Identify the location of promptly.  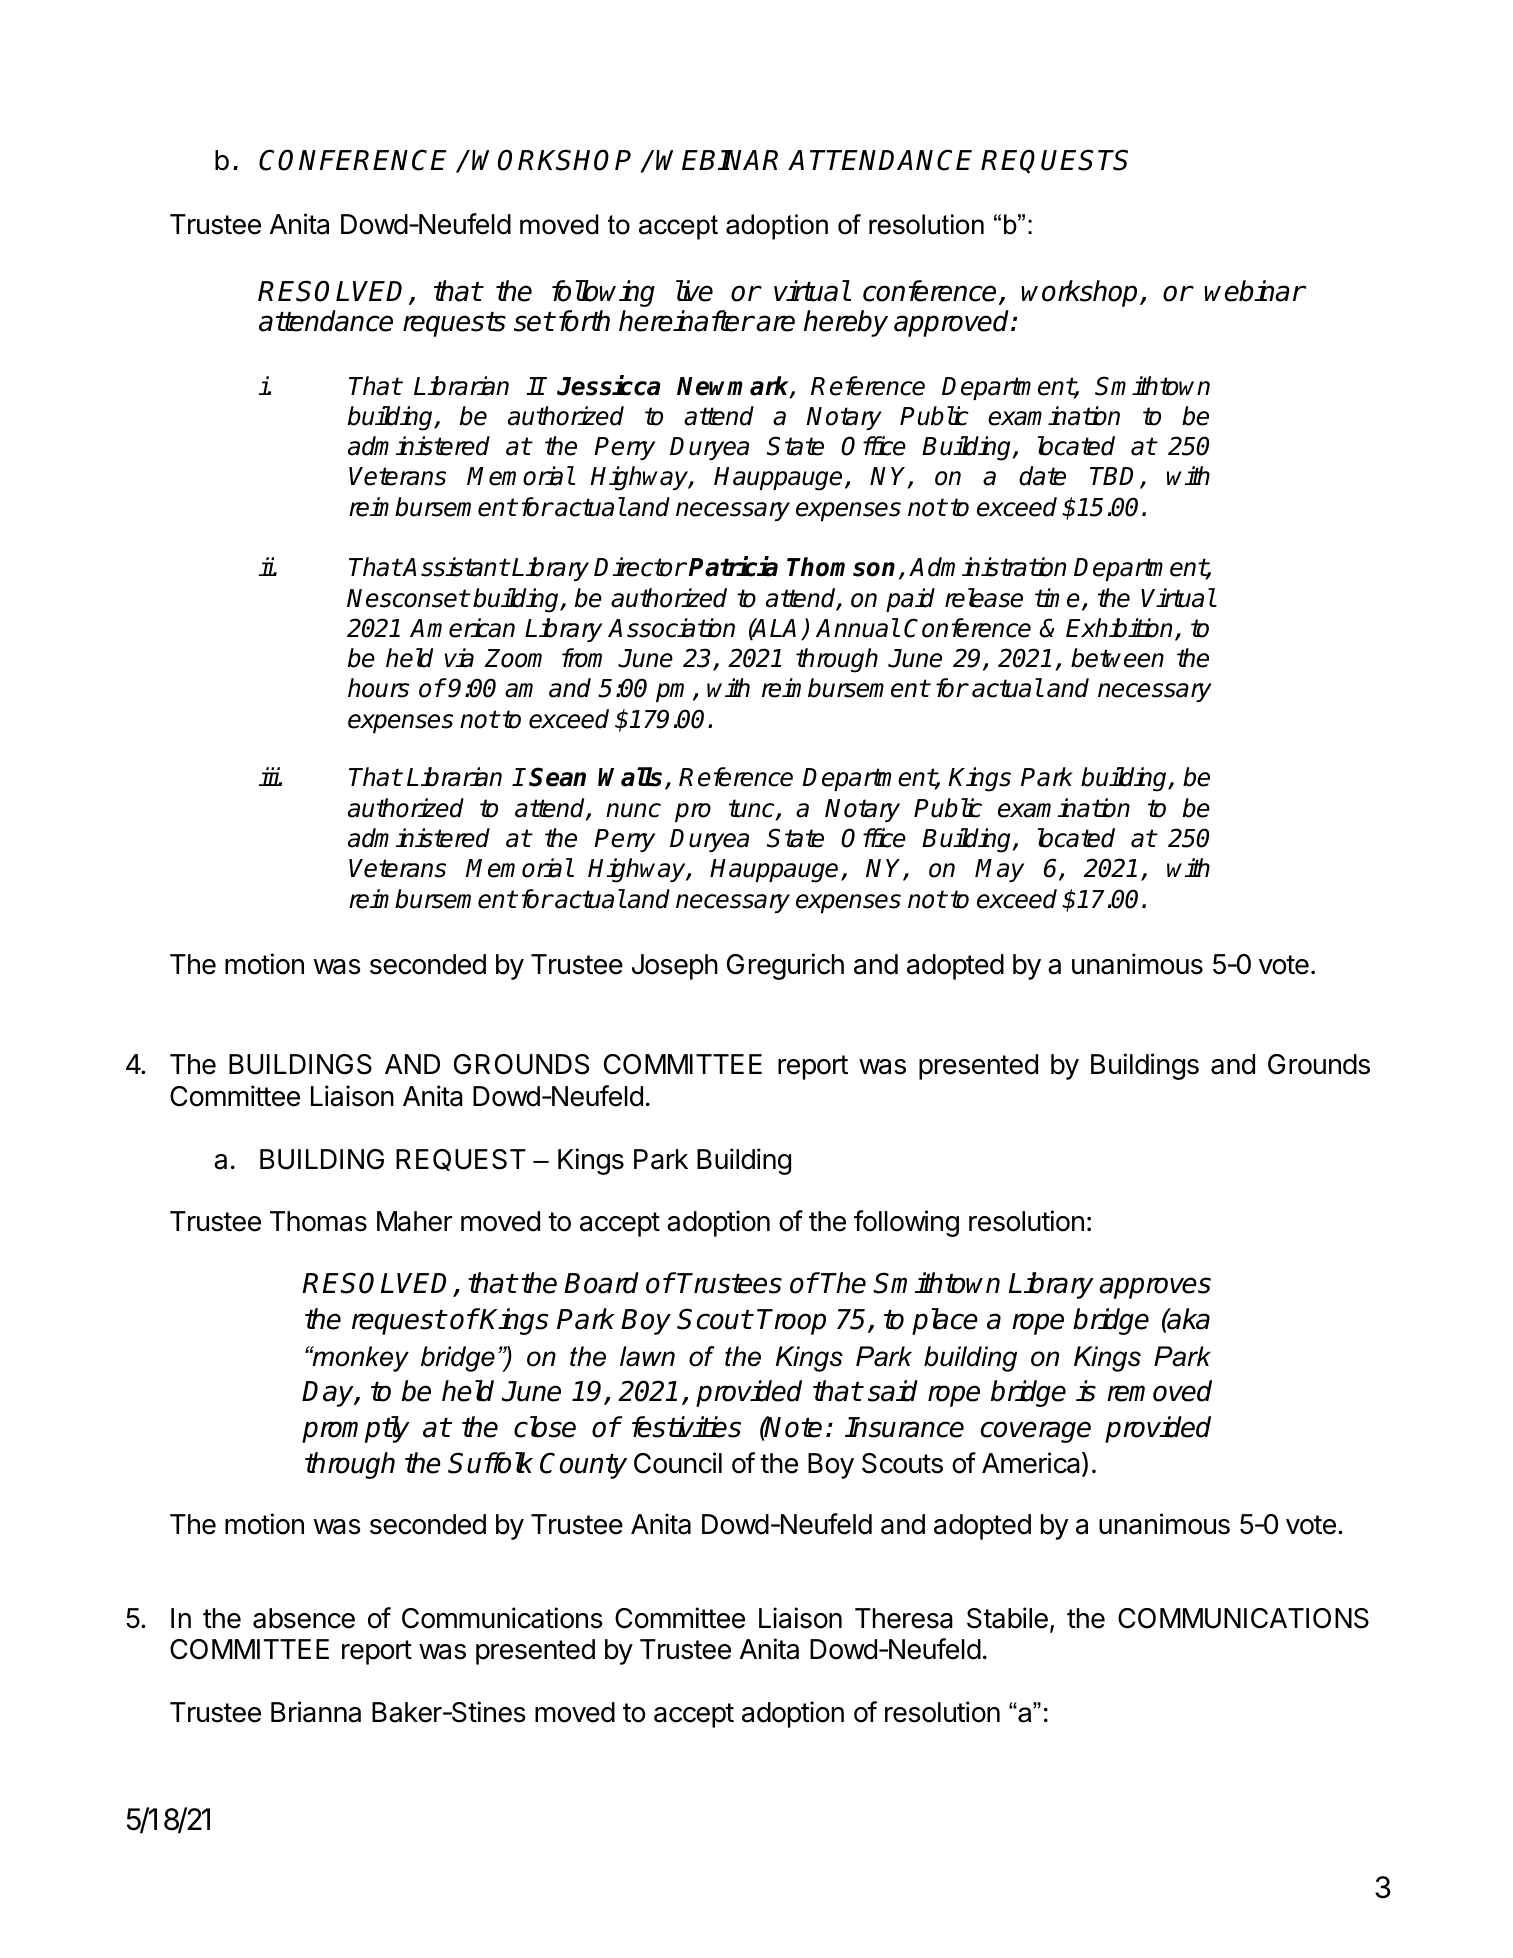
(356, 1429).
